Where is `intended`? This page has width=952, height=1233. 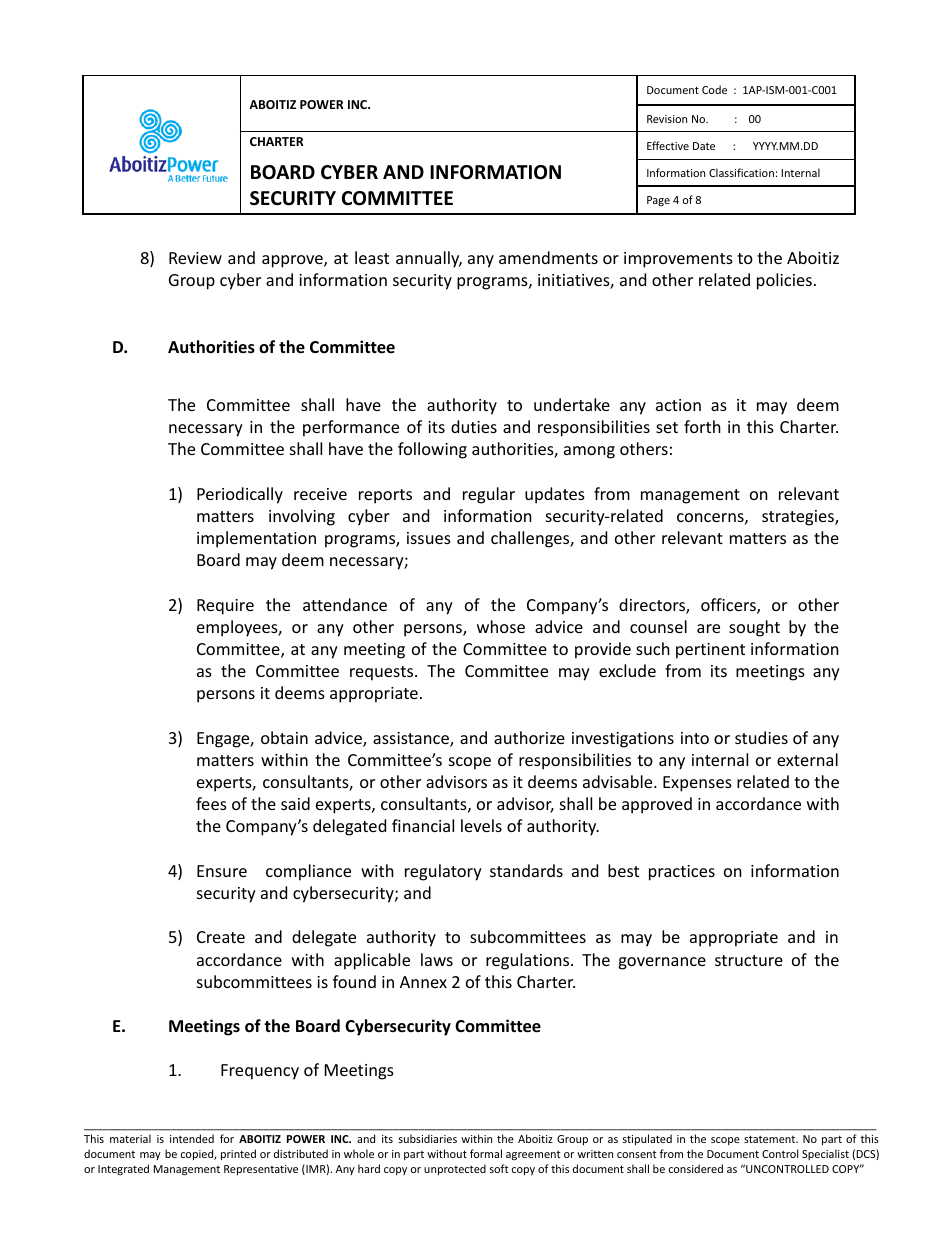
intended is located at coordinates (192, 1138).
